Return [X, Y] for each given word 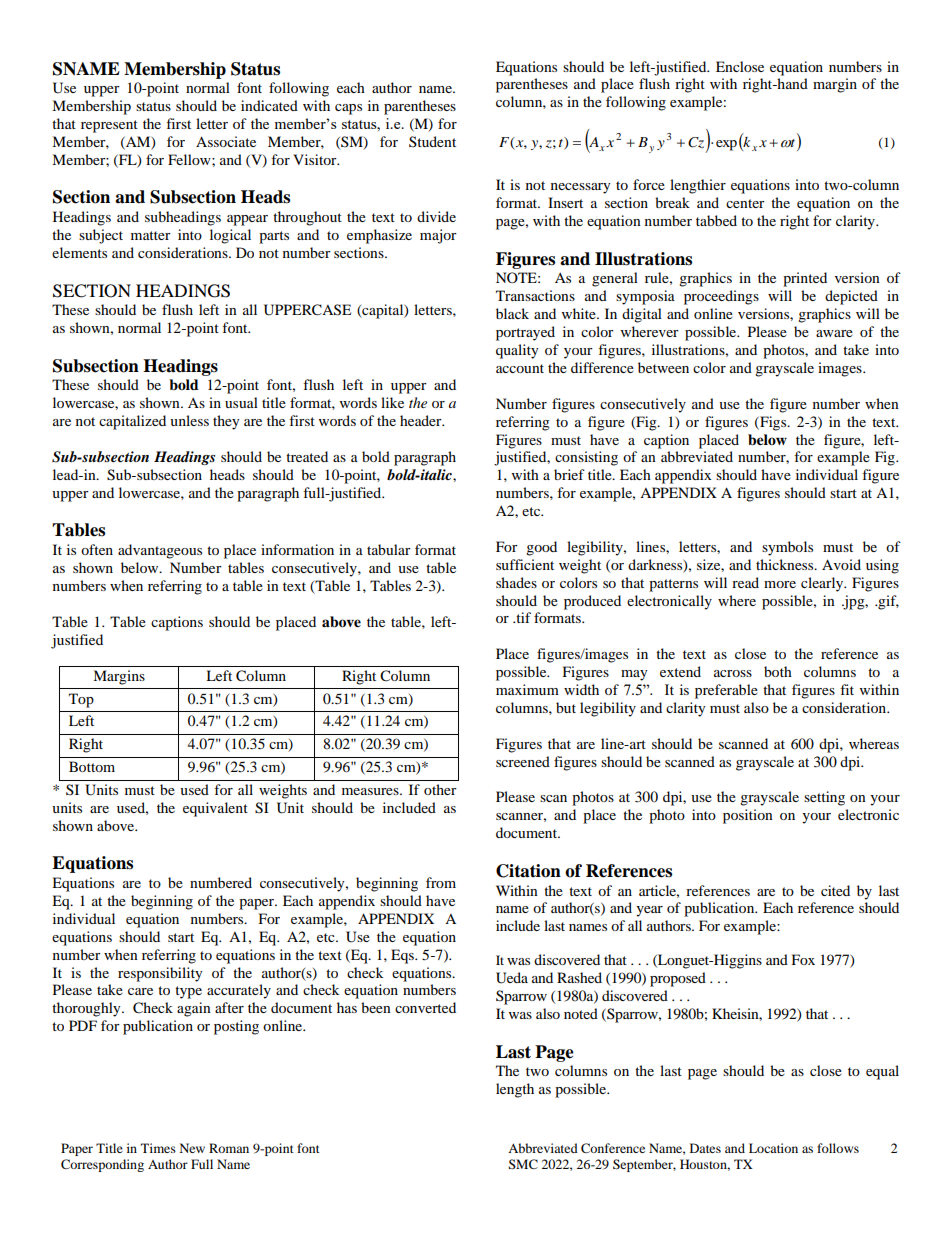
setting [824, 798]
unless [189, 420]
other [440, 789]
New [192, 1148]
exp [726, 145]
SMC [523, 1164]
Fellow [190, 159]
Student [432, 141]
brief [569, 474]
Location [773, 1148]
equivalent [215, 809]
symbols [787, 548]
